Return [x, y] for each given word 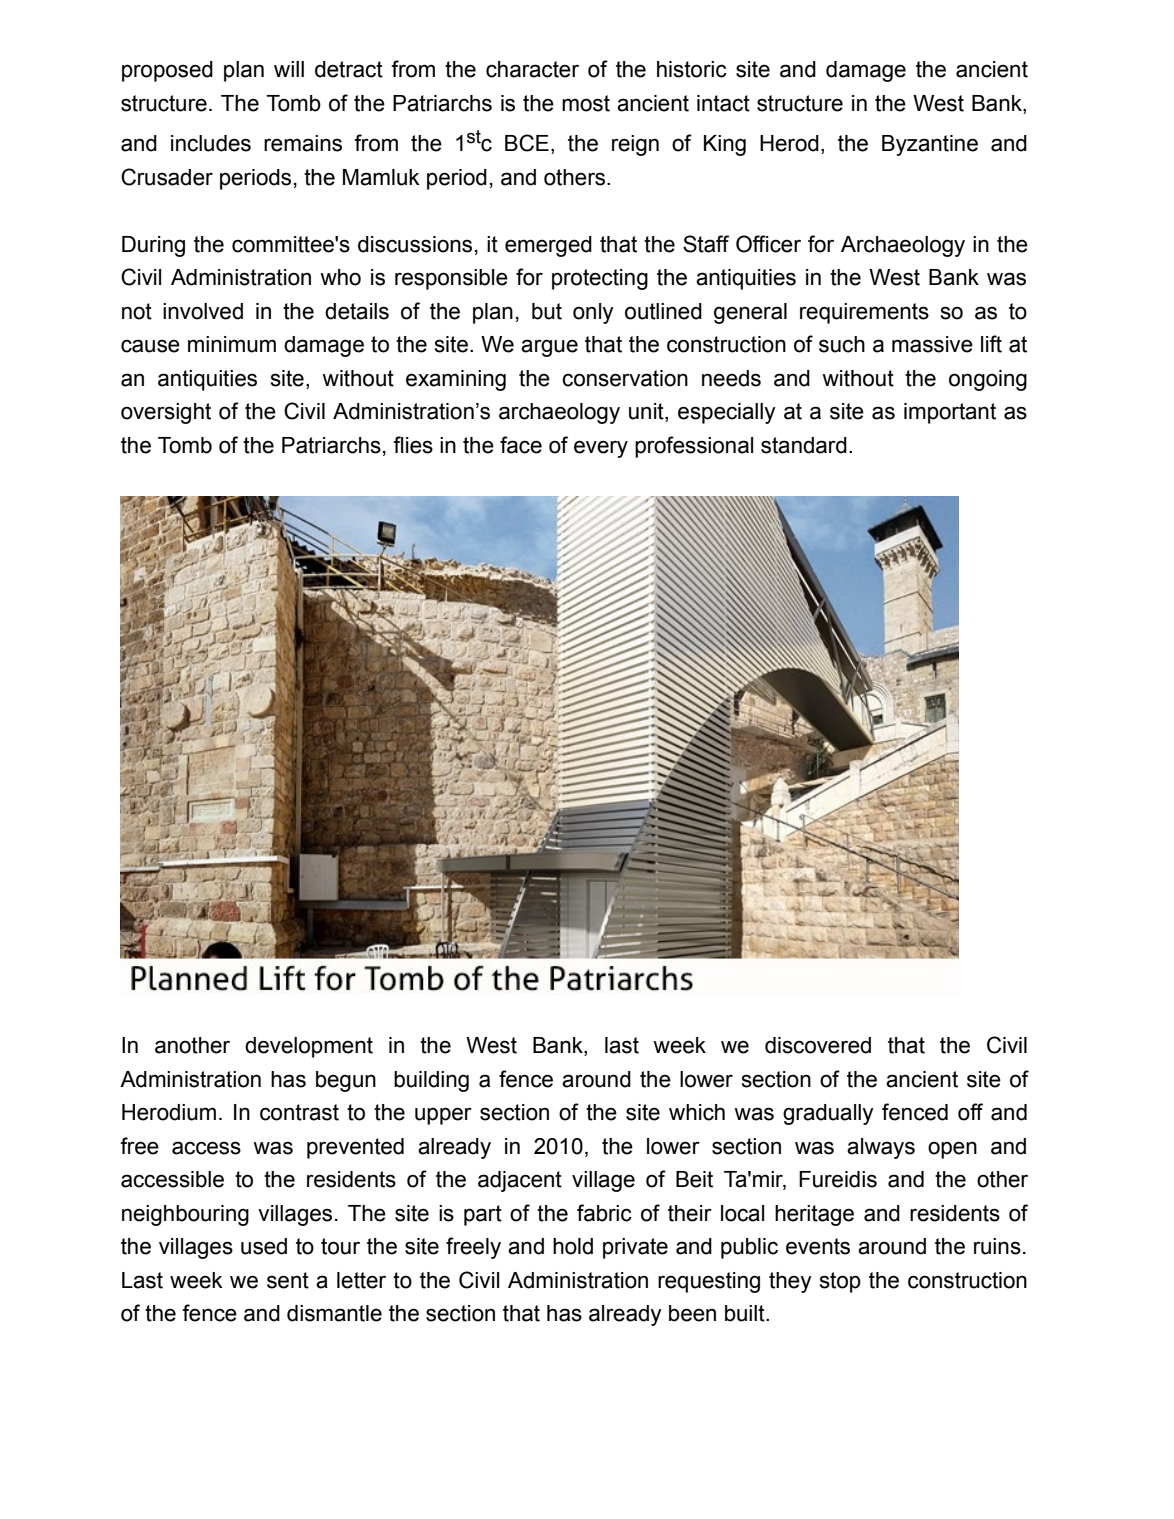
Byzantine [930, 145]
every [601, 449]
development [309, 1047]
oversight [166, 413]
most [586, 103]
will [289, 69]
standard [804, 445]
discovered [818, 1045]
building [431, 1081]
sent [288, 1280]
